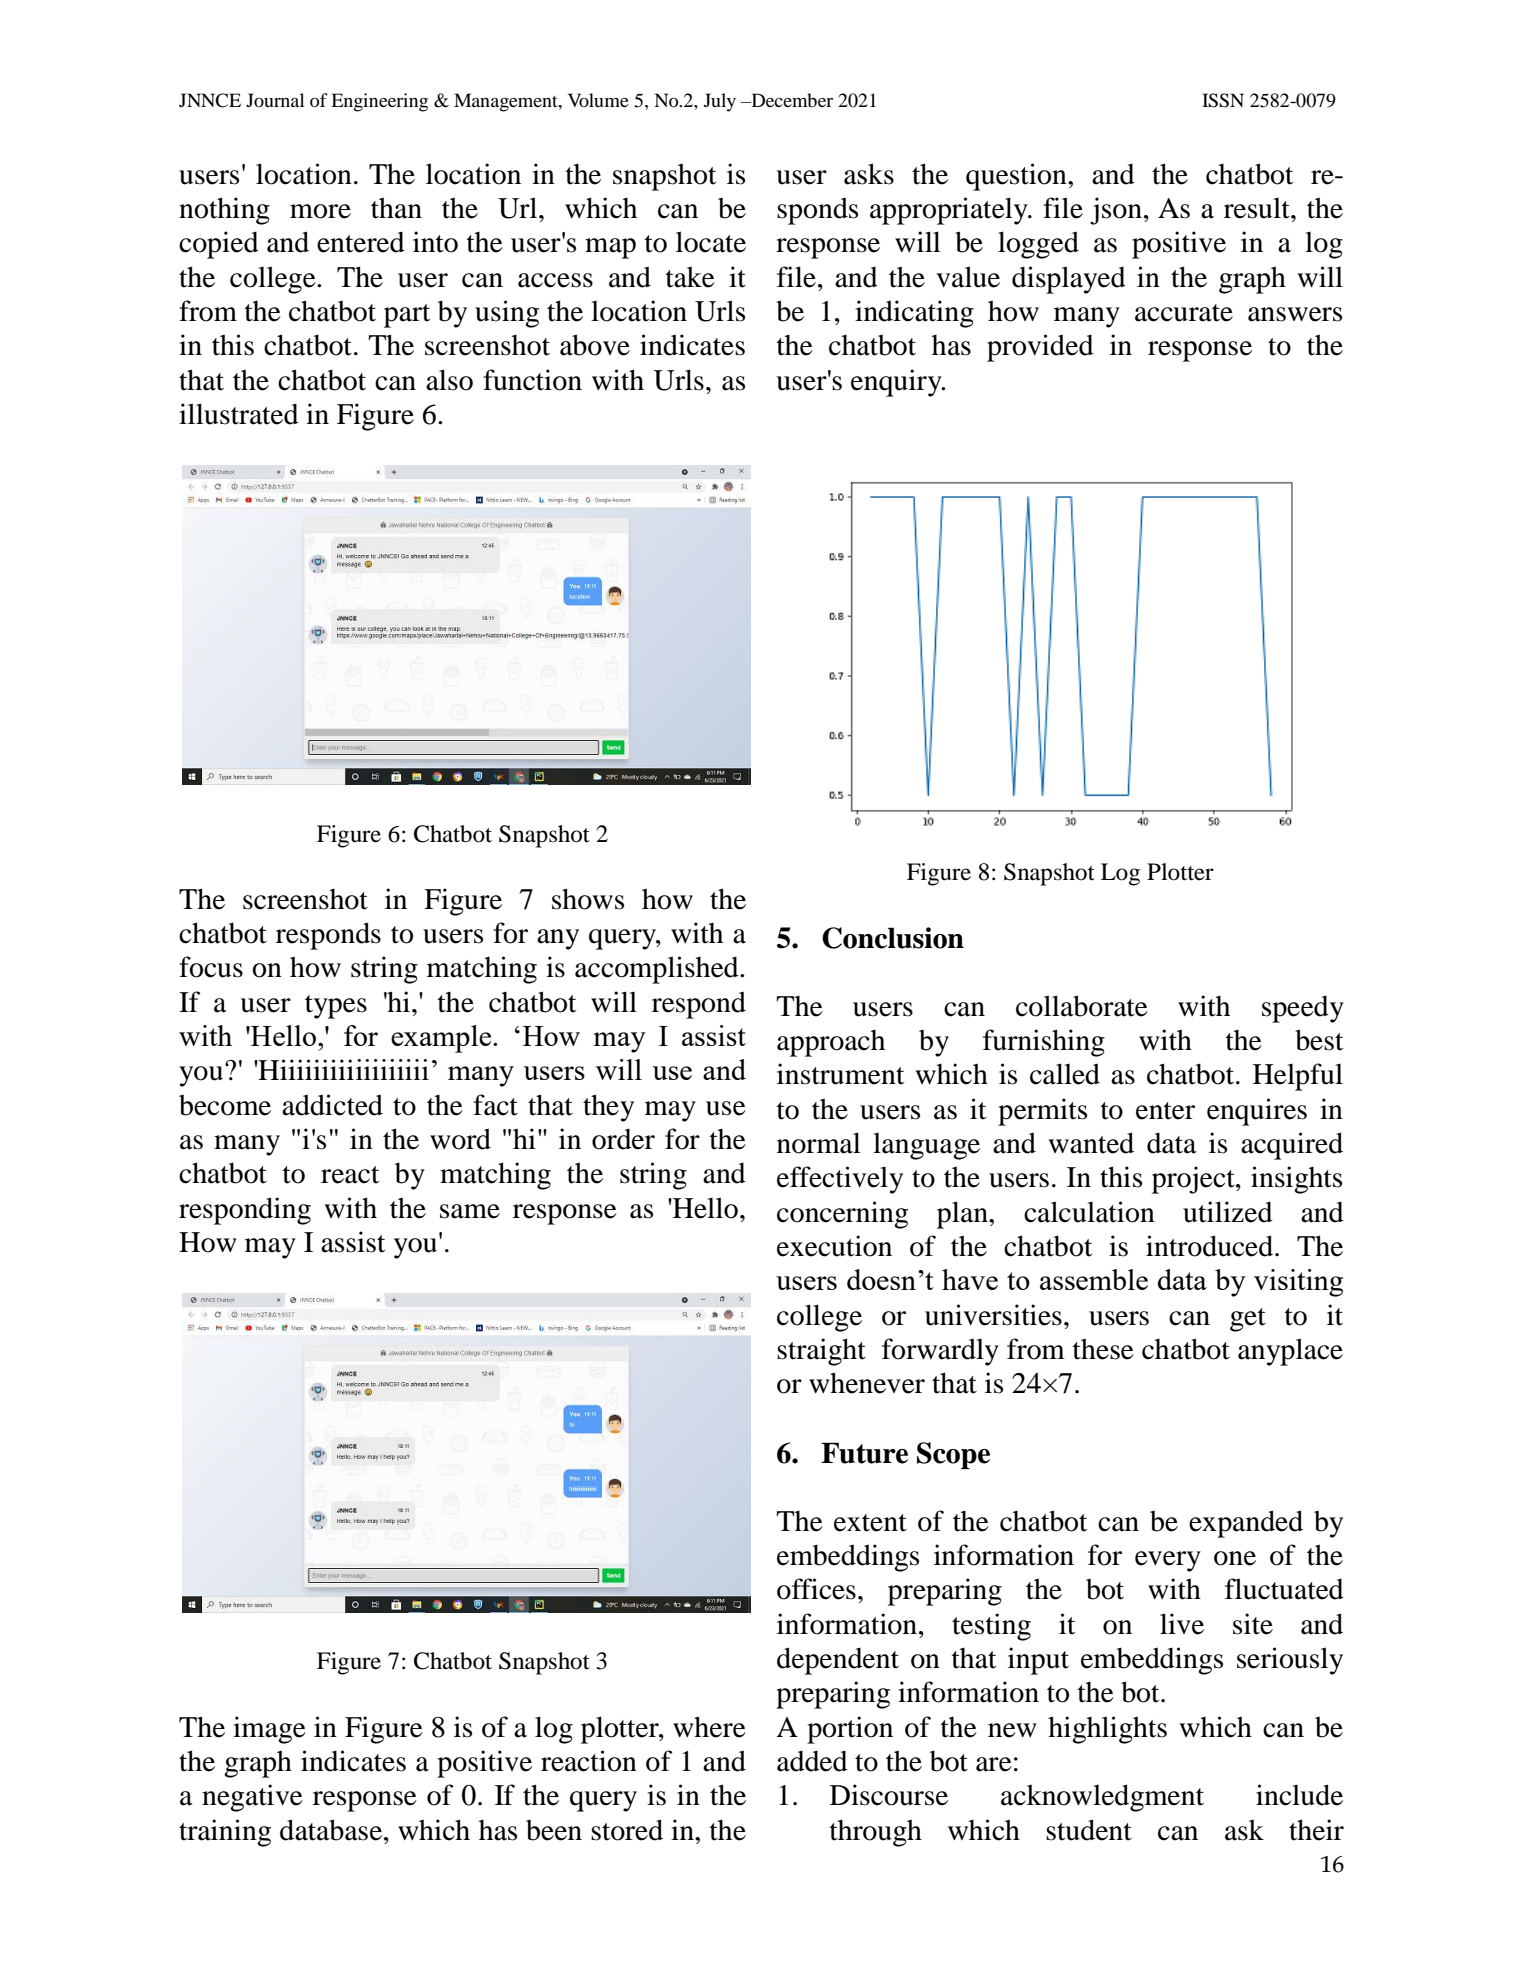 Image resolution: width=1523 pixels, height=1970 pixels. I want to click on ISSN, so click(1223, 100).
